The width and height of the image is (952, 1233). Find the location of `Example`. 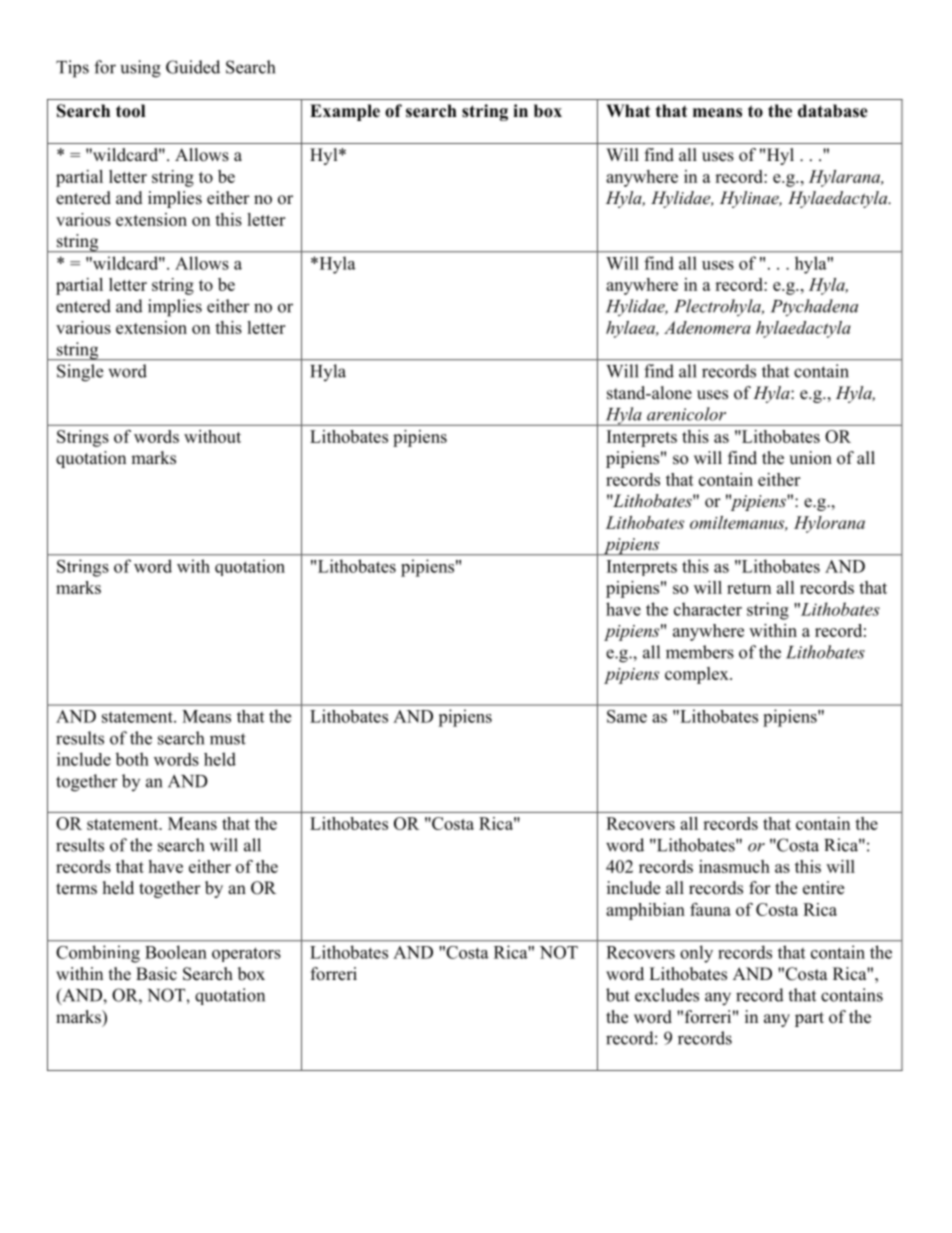

Example is located at coordinates (345, 112).
